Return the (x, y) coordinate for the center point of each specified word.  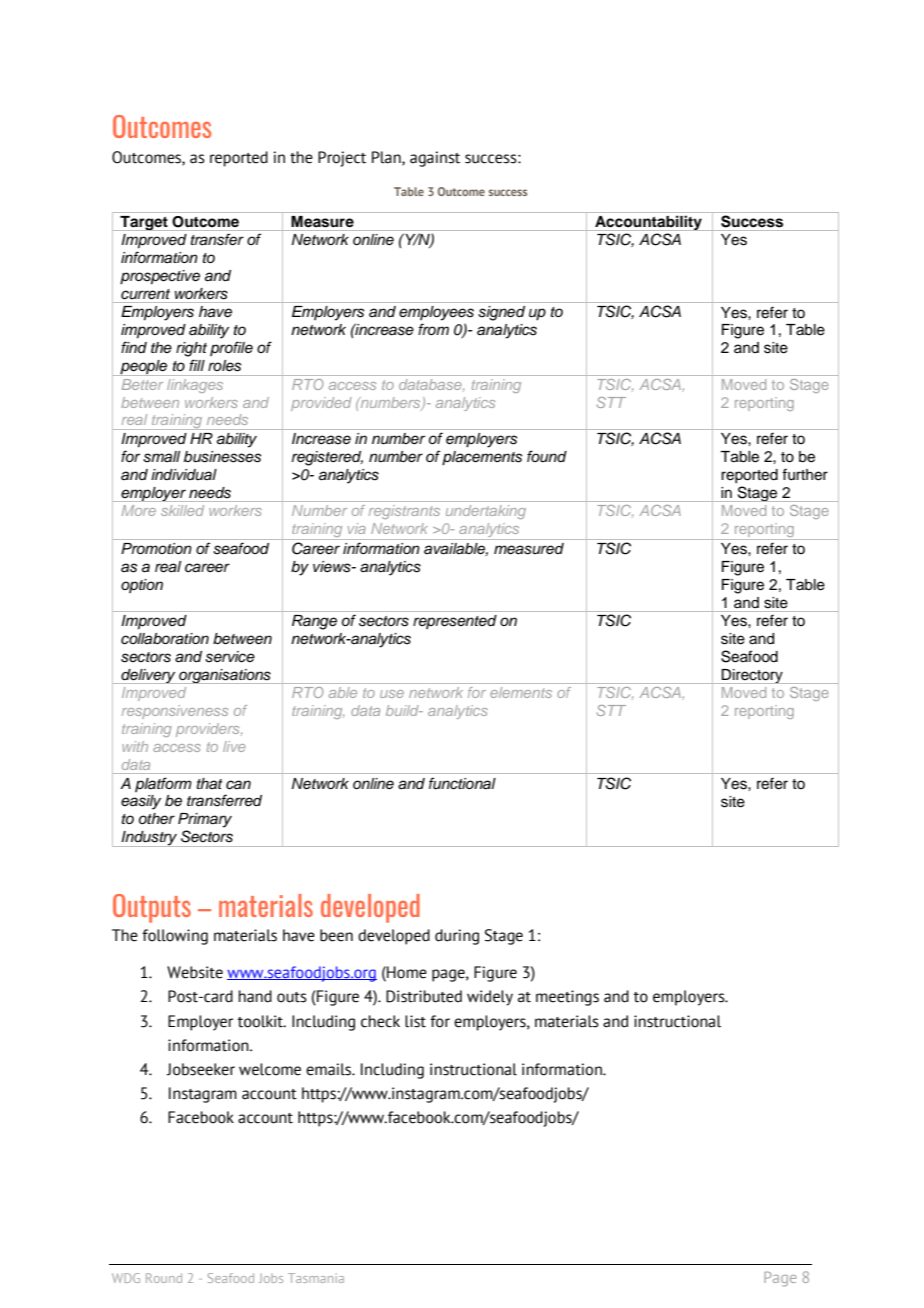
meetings (567, 998)
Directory (752, 676)
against (435, 159)
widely (490, 998)
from (433, 329)
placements (482, 458)
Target (144, 223)
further (805, 474)
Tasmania (316, 1278)
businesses (222, 457)
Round (164, 1278)
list (415, 1021)
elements (521, 692)
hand (255, 996)
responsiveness (175, 712)
